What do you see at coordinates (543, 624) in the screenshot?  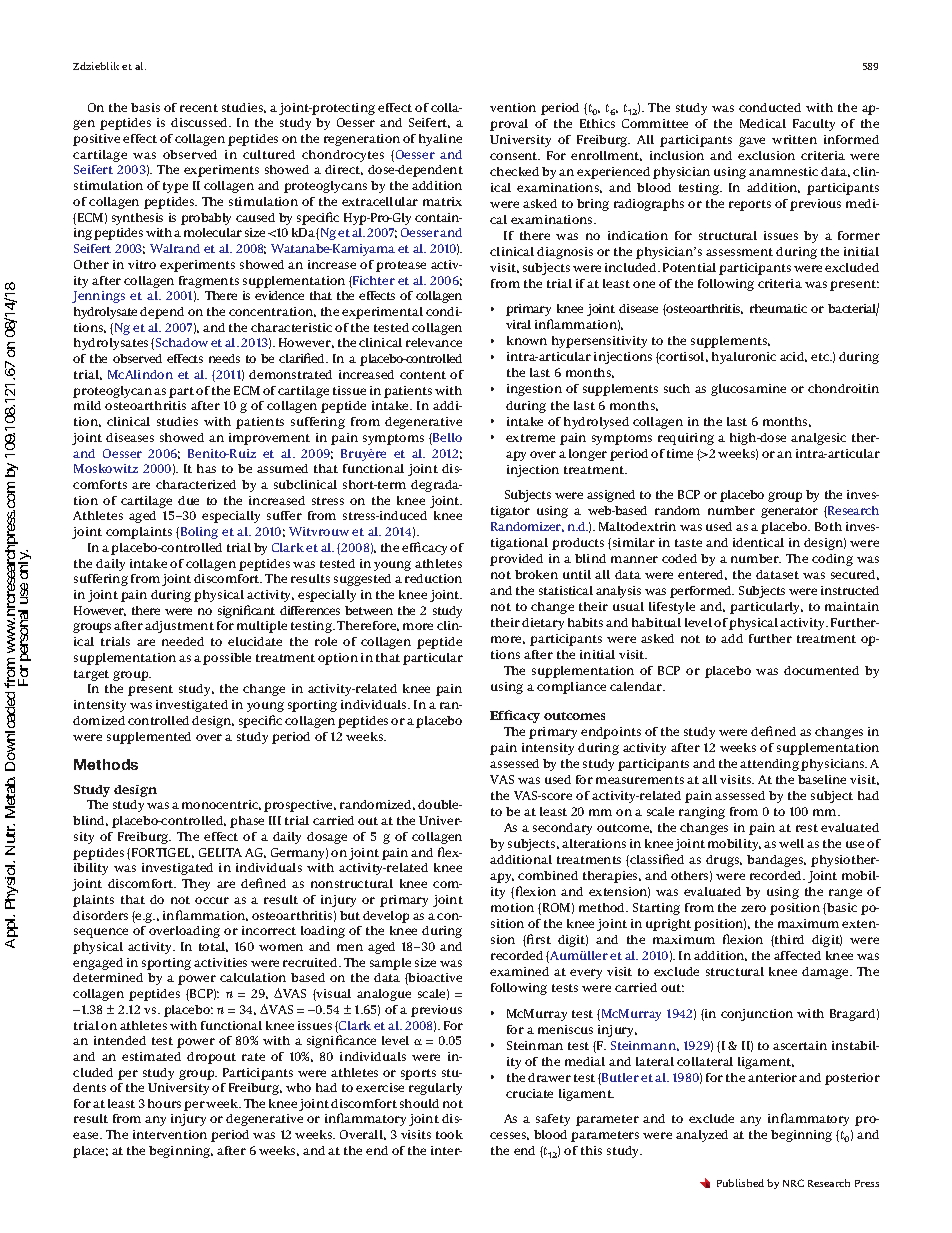 I see `dietary` at bounding box center [543, 624].
